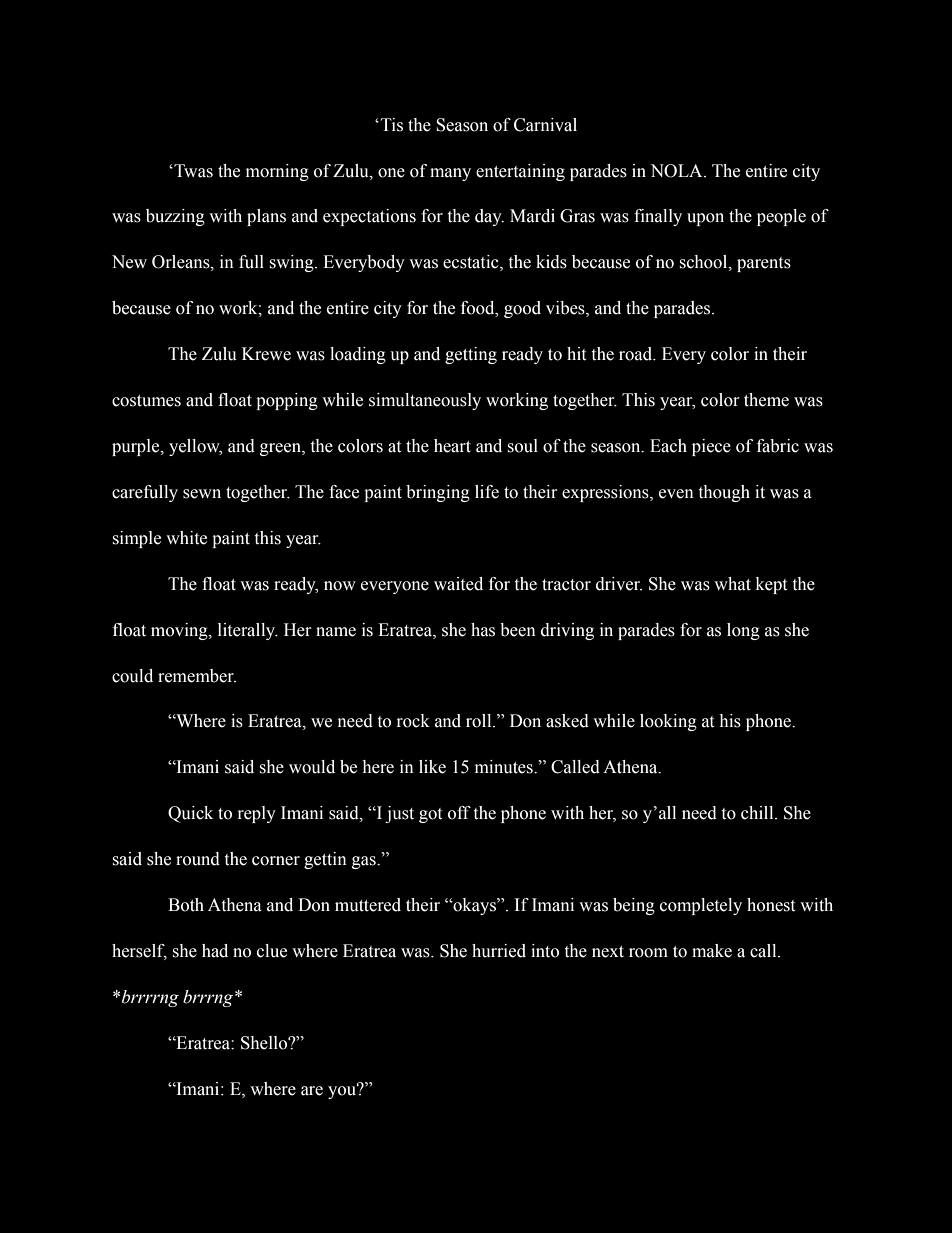 The image size is (952, 1233). What do you see at coordinates (732, 584) in the screenshot?
I see `what` at bounding box center [732, 584].
